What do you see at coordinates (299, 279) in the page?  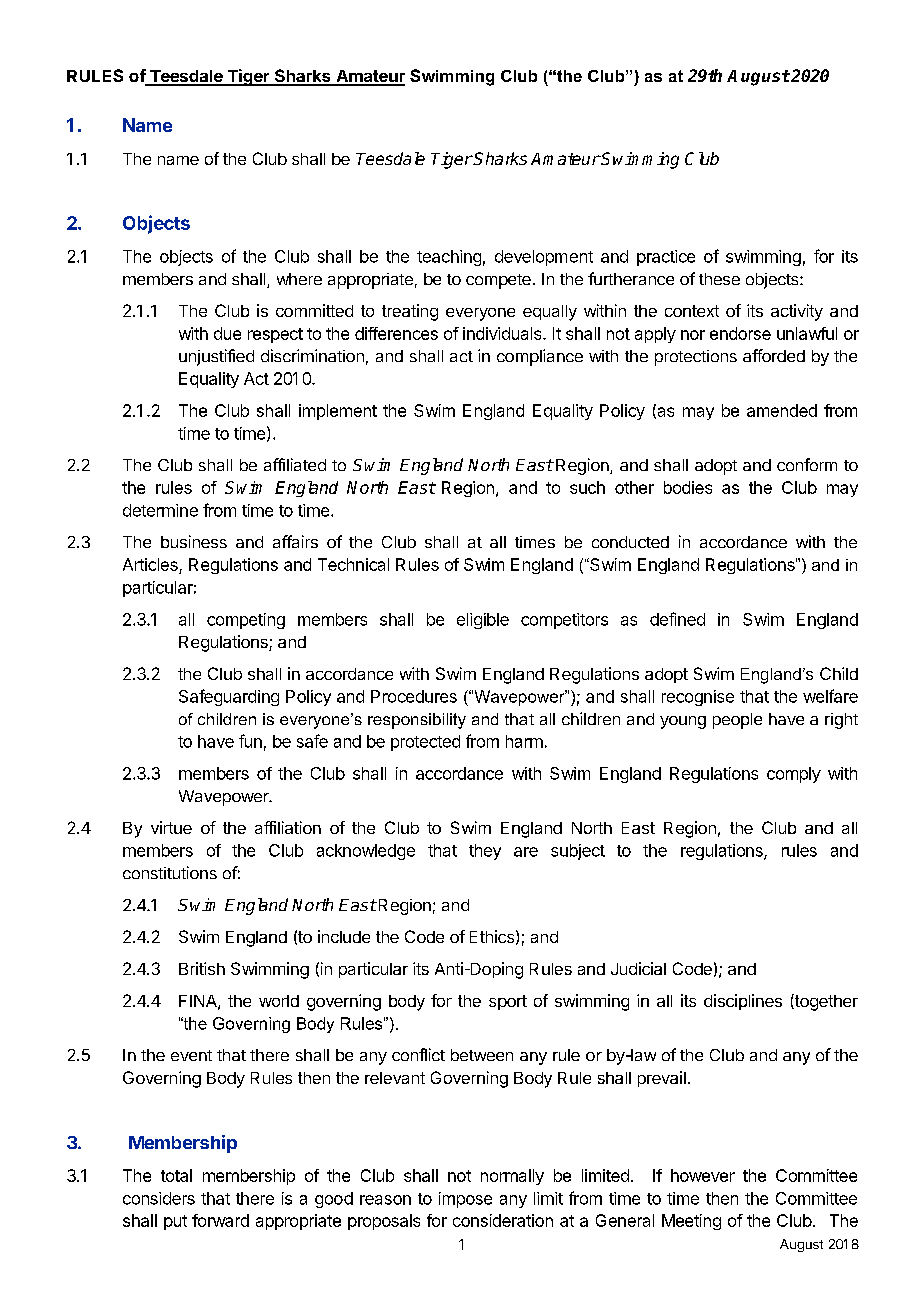 I see `where` at bounding box center [299, 279].
